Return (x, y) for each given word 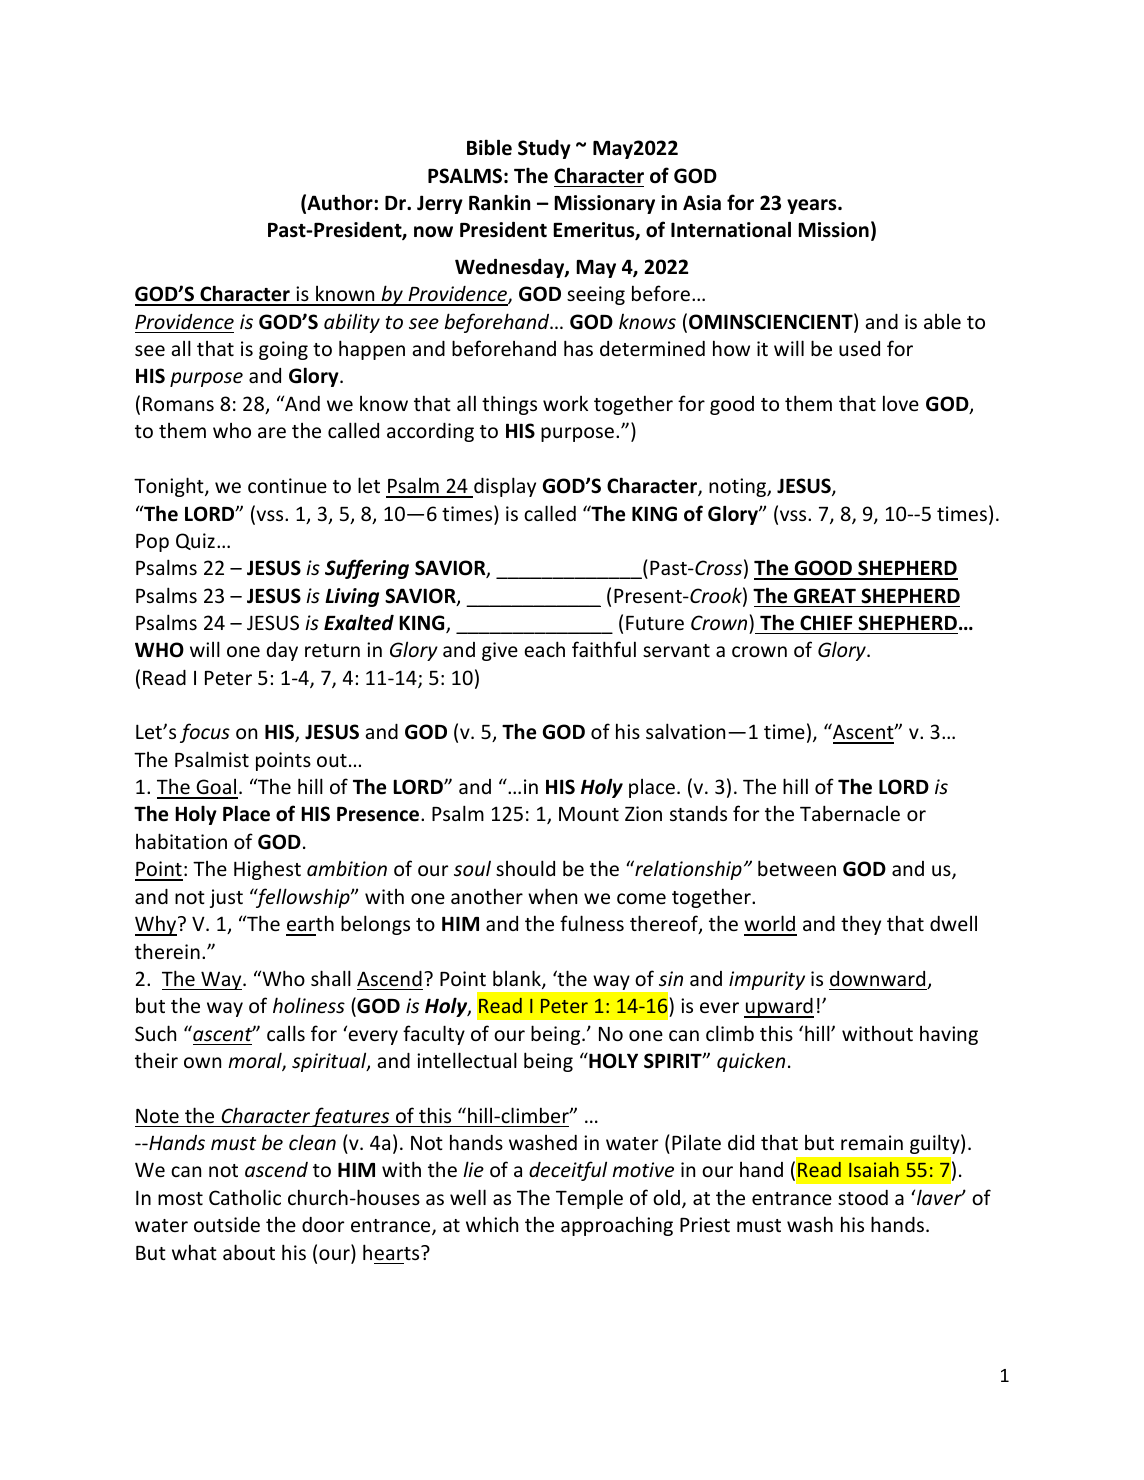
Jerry (440, 204)
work (565, 403)
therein (167, 951)
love (901, 403)
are (272, 432)
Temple (589, 1199)
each (544, 649)
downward (879, 980)
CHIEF (826, 622)
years (813, 206)
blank (518, 979)
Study (544, 149)
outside (227, 1224)
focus (205, 733)
